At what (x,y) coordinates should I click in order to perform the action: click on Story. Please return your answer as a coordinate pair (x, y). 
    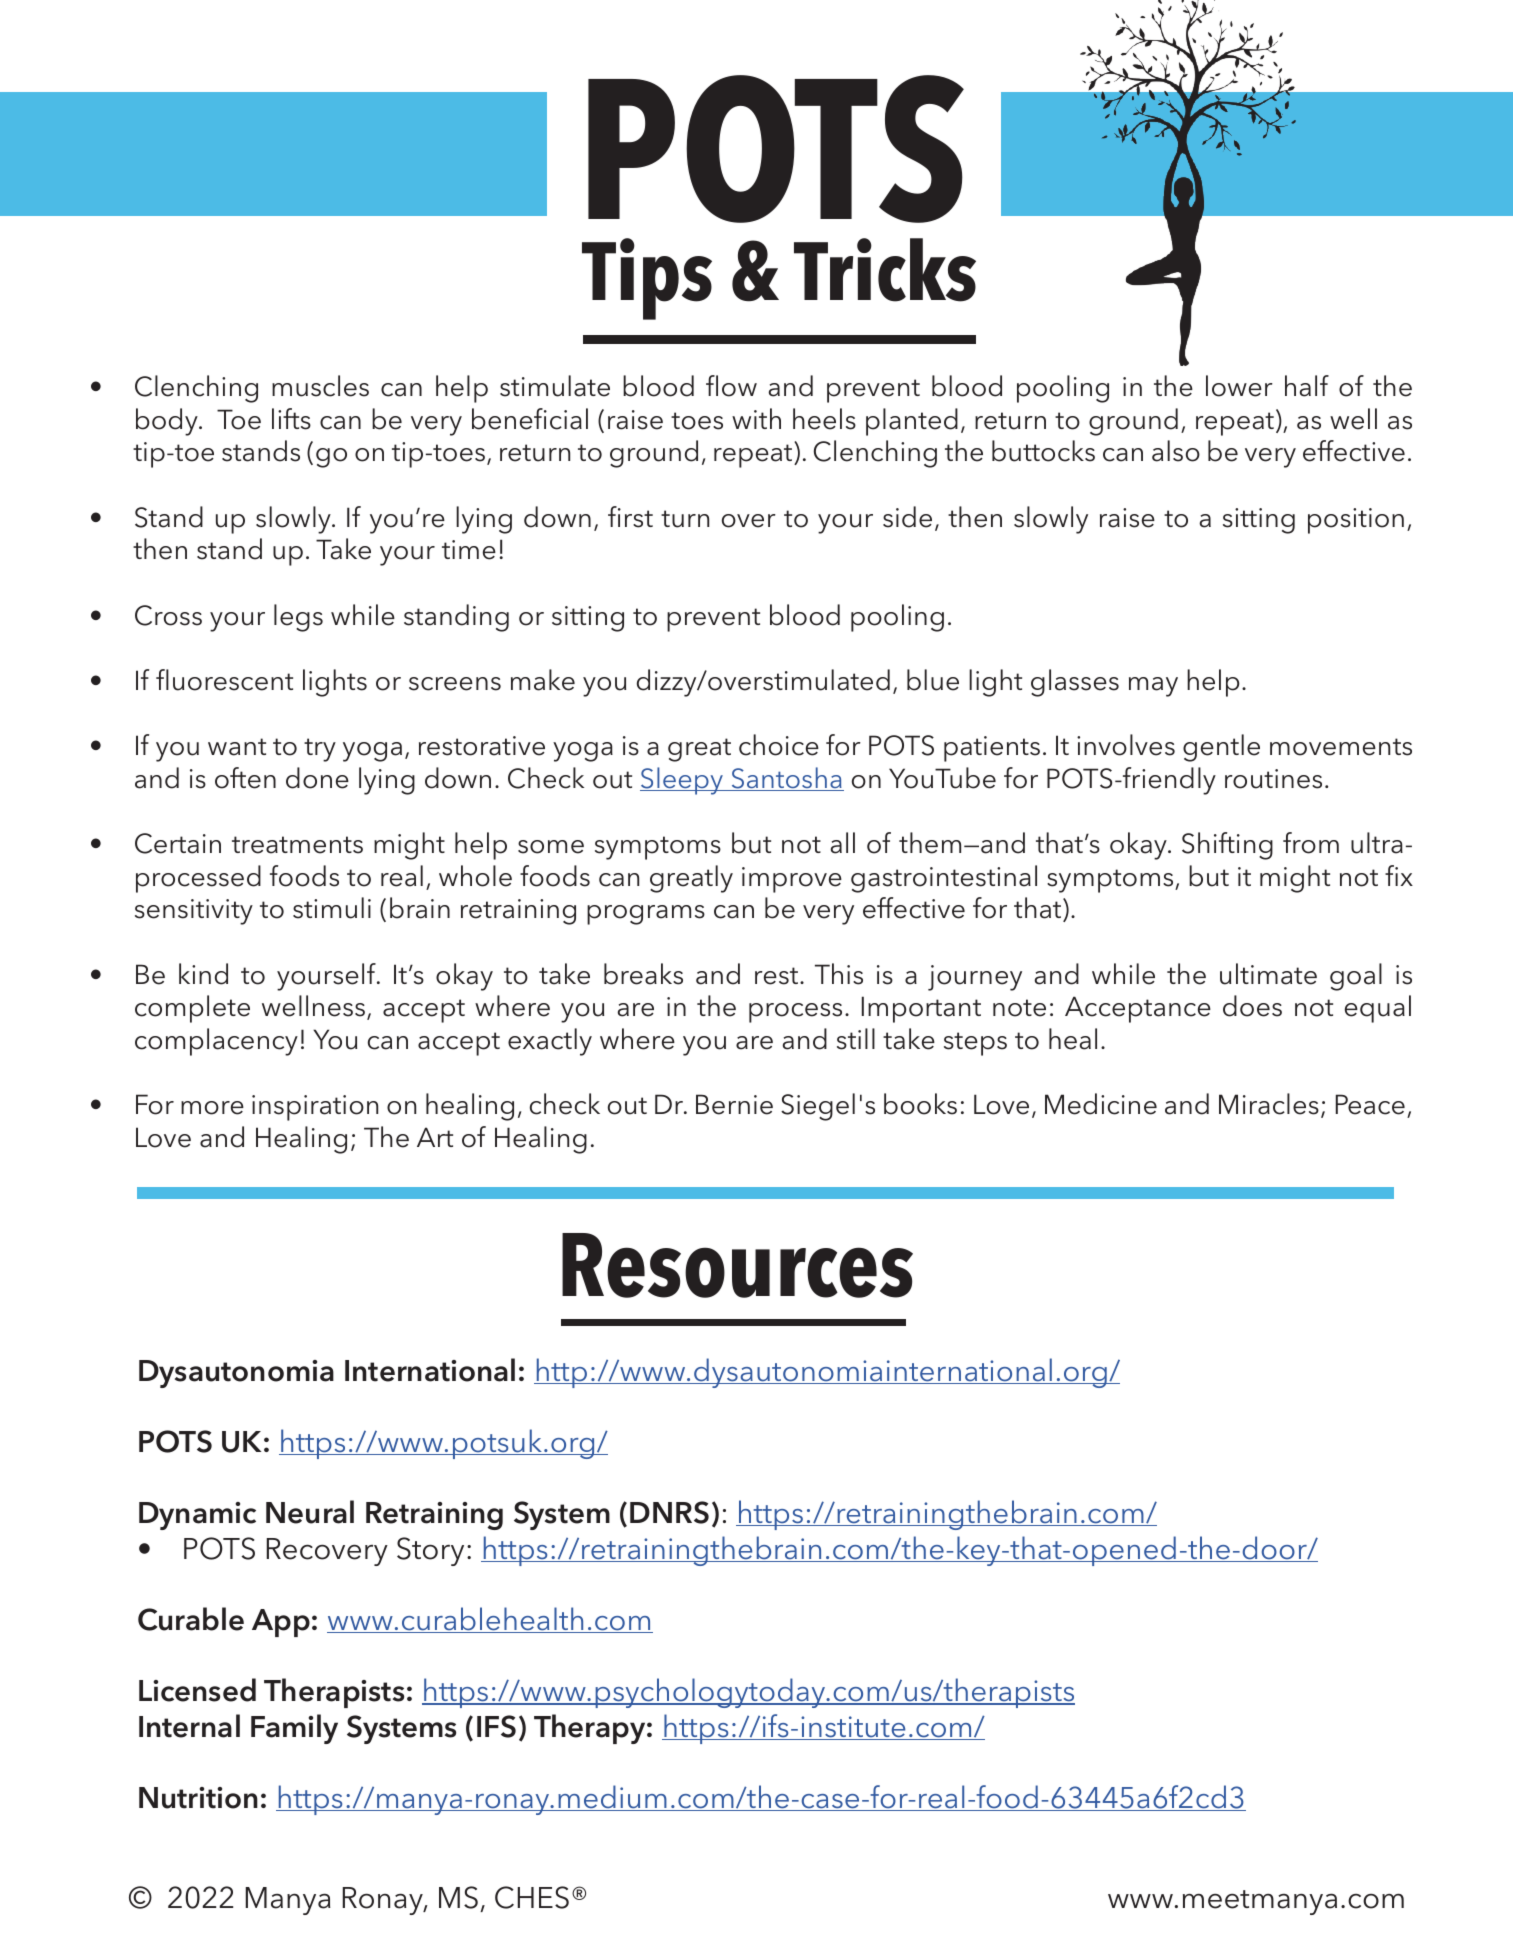
    Looking at the image, I should click on (430, 1551).
